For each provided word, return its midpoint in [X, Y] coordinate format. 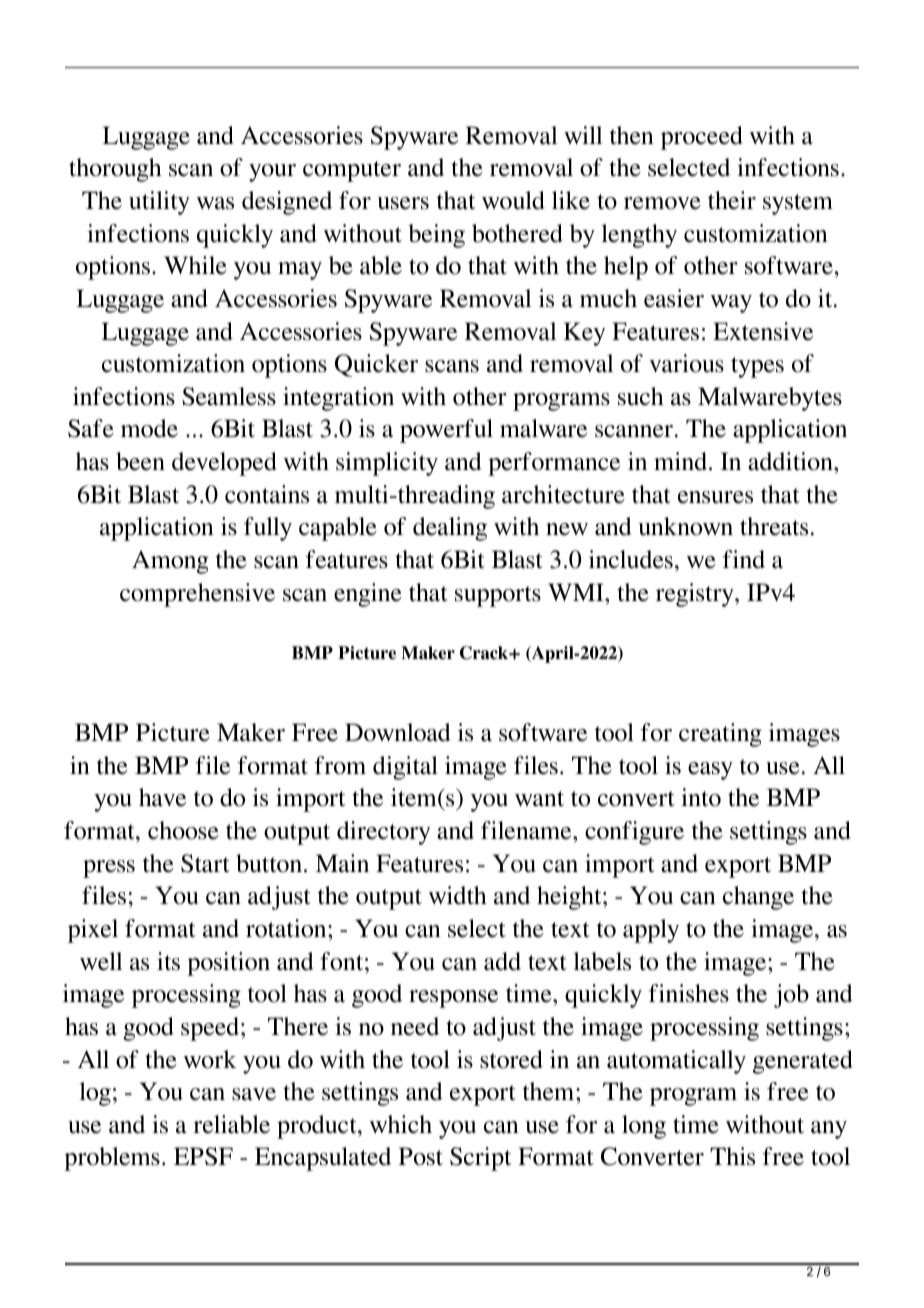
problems [112, 1159]
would [513, 200]
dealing [450, 529]
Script [480, 1159]
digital [405, 768]
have [162, 797]
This [732, 1156]
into [701, 797]
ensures [715, 497]
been [140, 461]
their [732, 200]
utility [159, 203]
